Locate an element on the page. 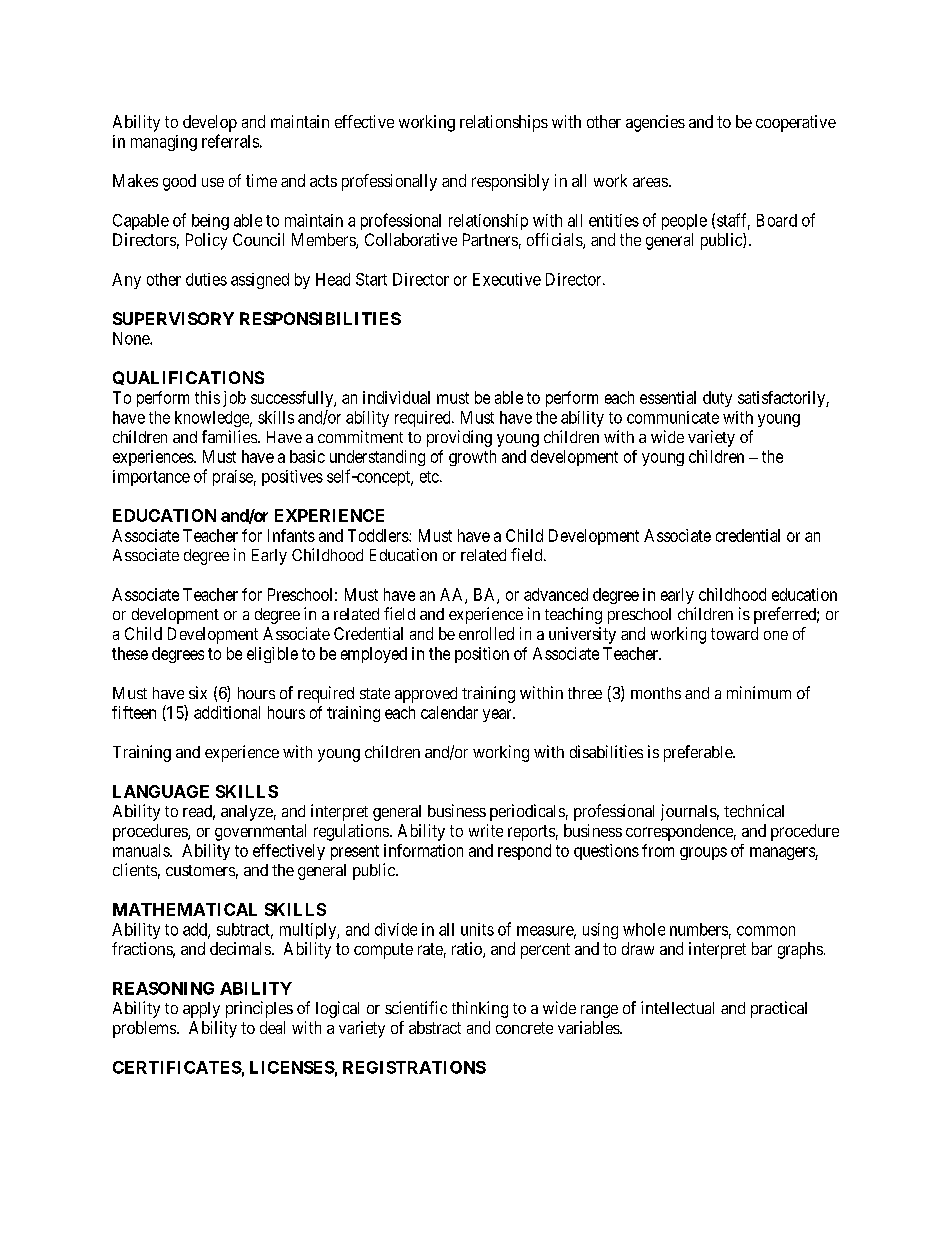 Image resolution: width=952 pixels, height=1233 pixels. referrals is located at coordinates (230, 141).
